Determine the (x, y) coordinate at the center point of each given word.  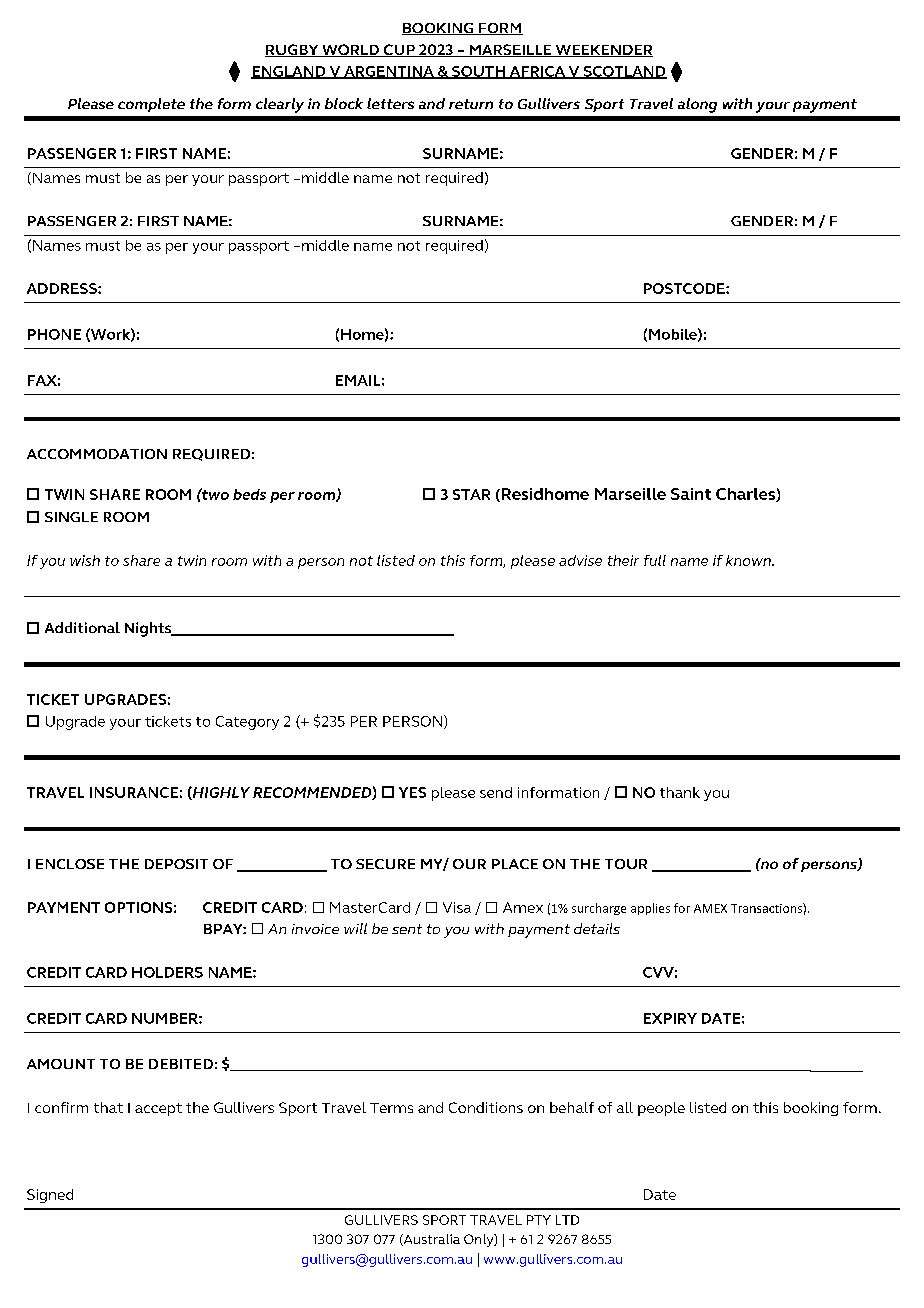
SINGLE (71, 517)
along (697, 105)
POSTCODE (685, 288)
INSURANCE (134, 792)
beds (249, 494)
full (655, 560)
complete (151, 105)
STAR (471, 494)
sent (407, 929)
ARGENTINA (389, 72)
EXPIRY (670, 1018)
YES (412, 792)
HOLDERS (167, 972)
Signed (50, 1196)
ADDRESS (63, 288)
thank (680, 792)
